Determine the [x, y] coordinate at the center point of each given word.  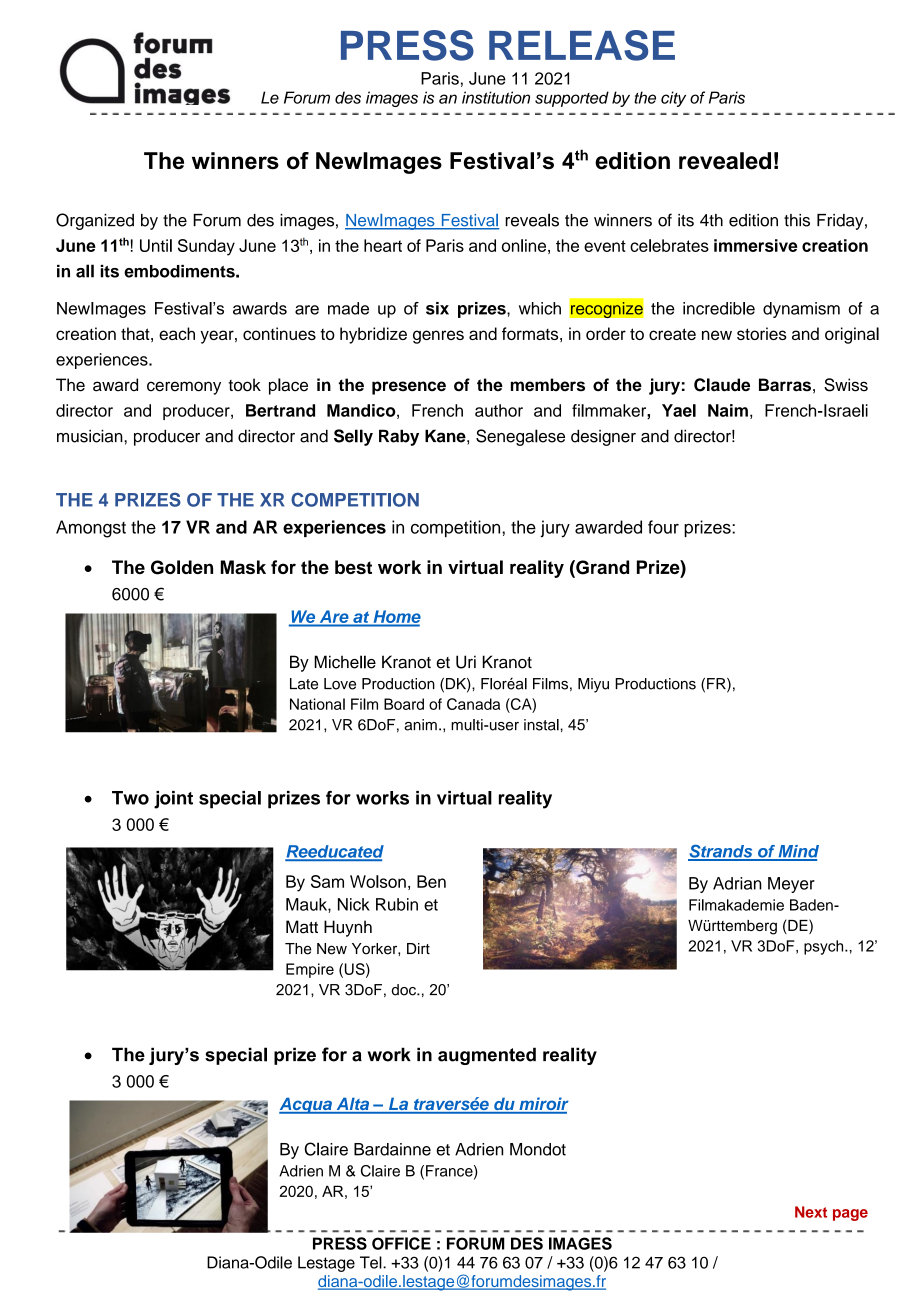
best [353, 567]
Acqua [306, 1105]
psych [825, 947]
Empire [310, 970]
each [177, 333]
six [437, 308]
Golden [182, 567]
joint [173, 800]
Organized [95, 221]
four [663, 527]
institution [496, 97]
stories [762, 333]
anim [420, 725]
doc [405, 990]
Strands [721, 852]
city [673, 99]
